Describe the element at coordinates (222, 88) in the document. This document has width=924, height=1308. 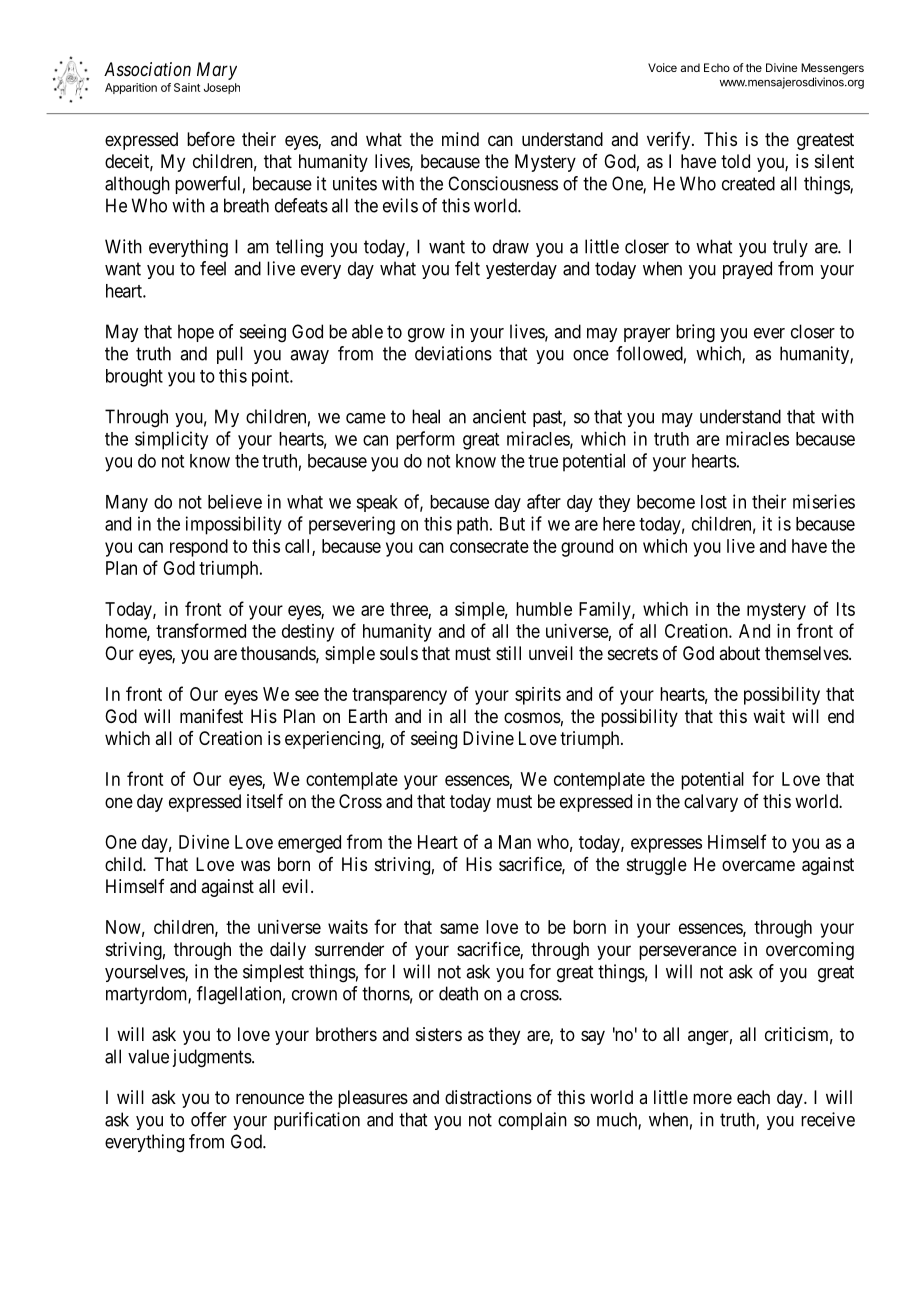
I see `Joseph` at that location.
